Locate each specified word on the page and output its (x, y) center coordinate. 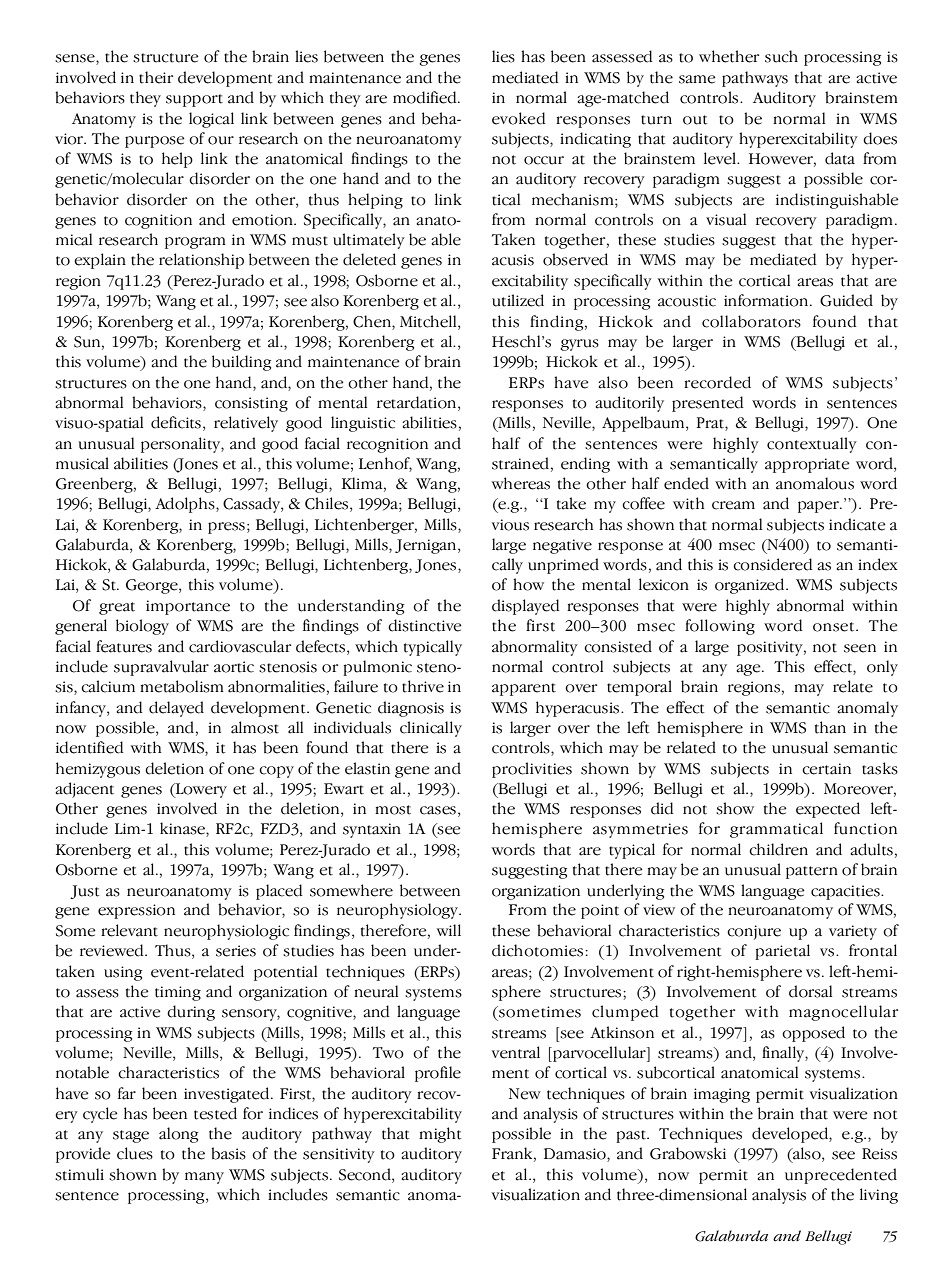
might (440, 1135)
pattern (812, 872)
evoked (519, 118)
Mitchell (429, 321)
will (449, 930)
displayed (526, 607)
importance (188, 607)
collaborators (751, 321)
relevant (129, 930)
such (781, 56)
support (194, 100)
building (241, 363)
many (204, 1178)
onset (835, 627)
